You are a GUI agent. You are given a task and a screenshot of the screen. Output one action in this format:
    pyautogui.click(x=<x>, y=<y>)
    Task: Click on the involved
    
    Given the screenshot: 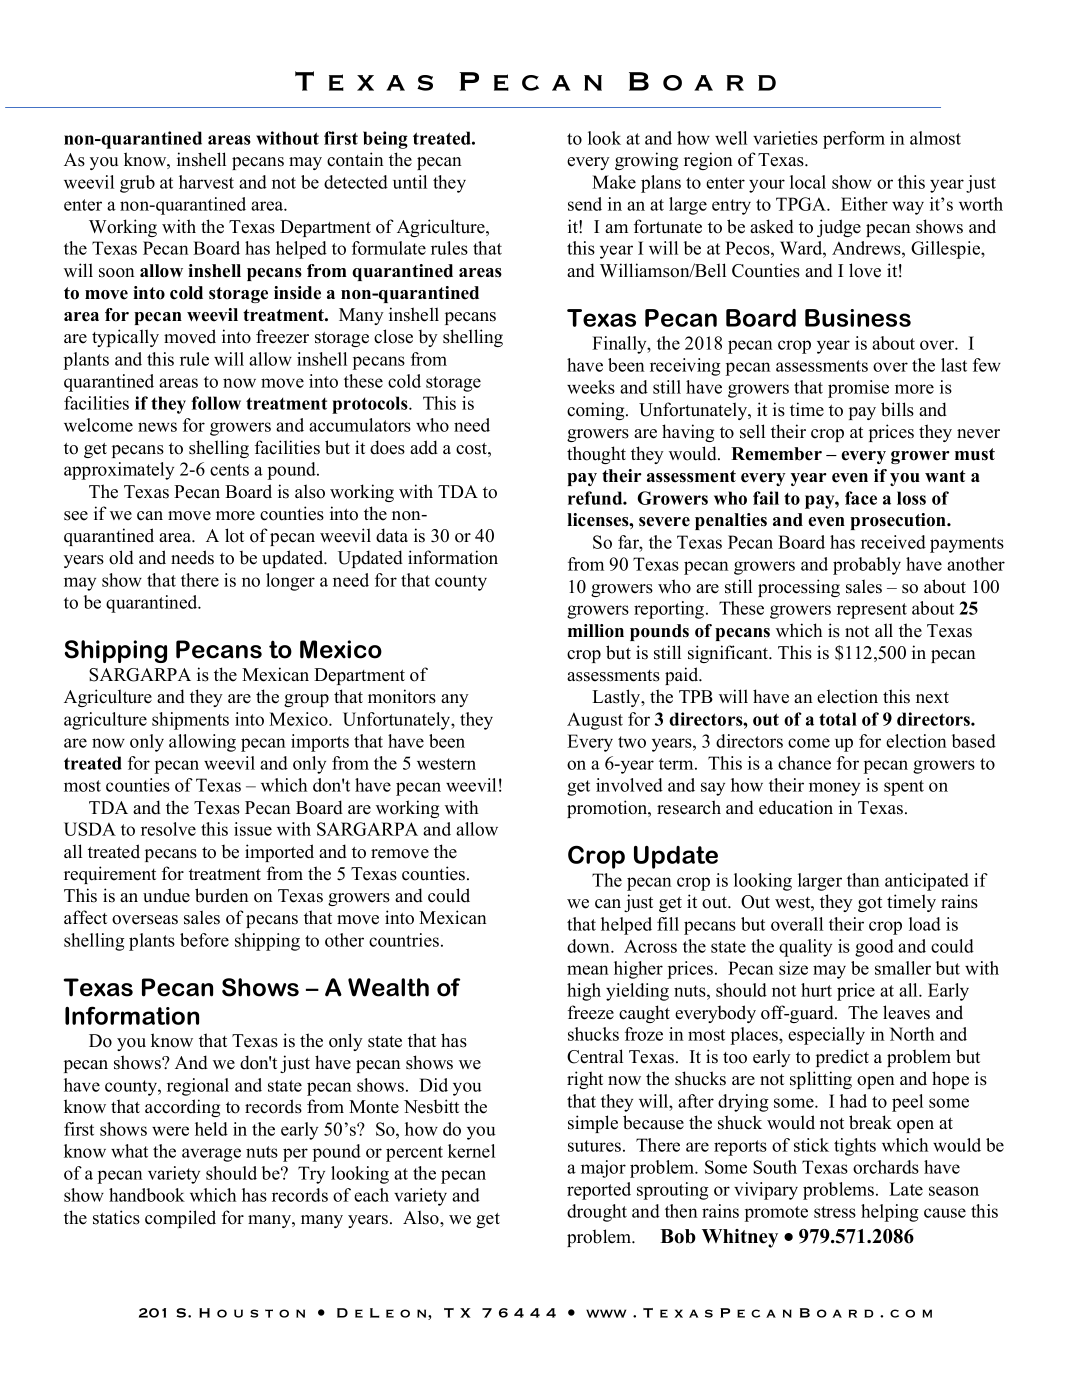 What is the action you would take?
    pyautogui.click(x=629, y=785)
